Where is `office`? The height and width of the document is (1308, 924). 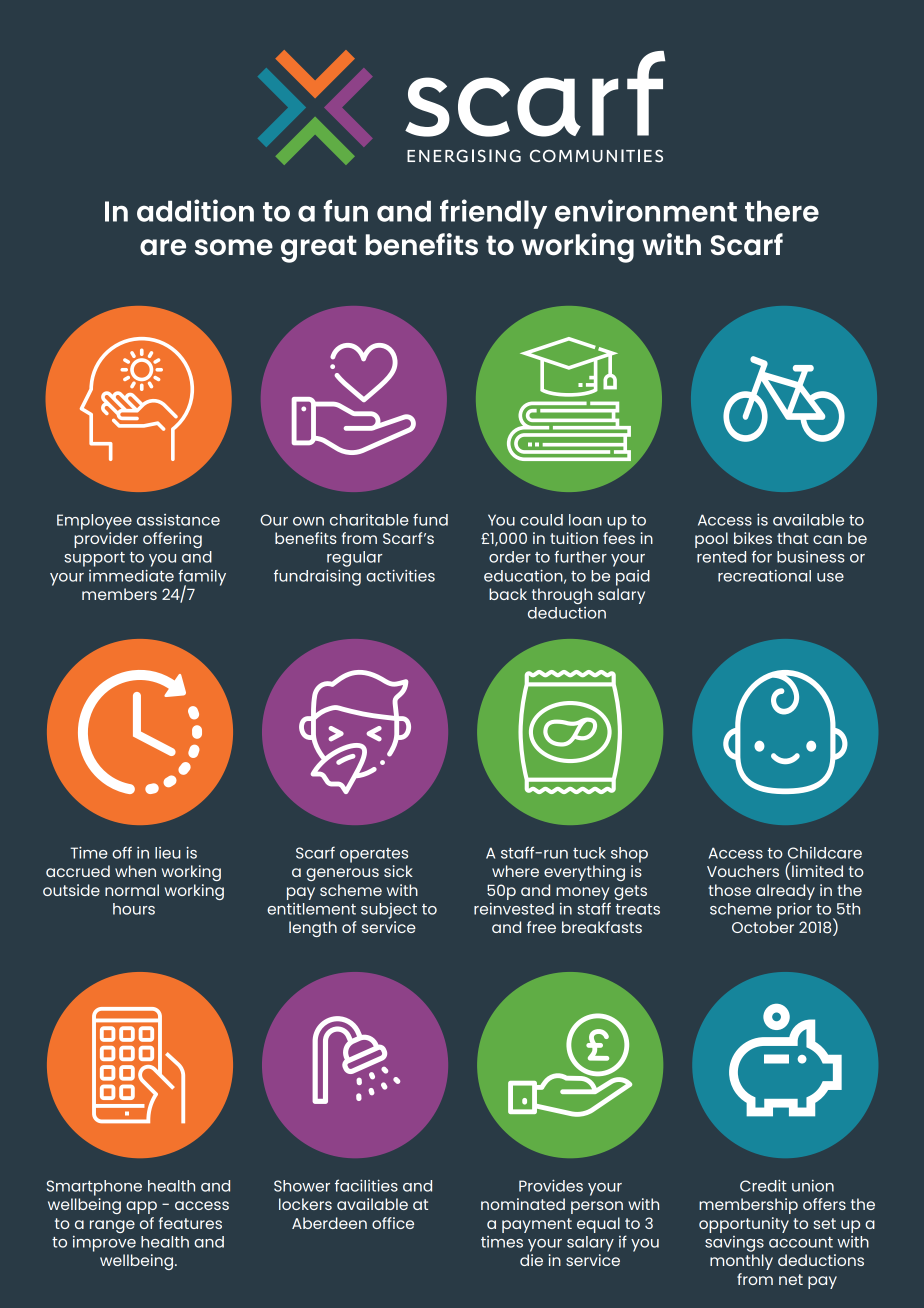 office is located at coordinates (393, 1223).
